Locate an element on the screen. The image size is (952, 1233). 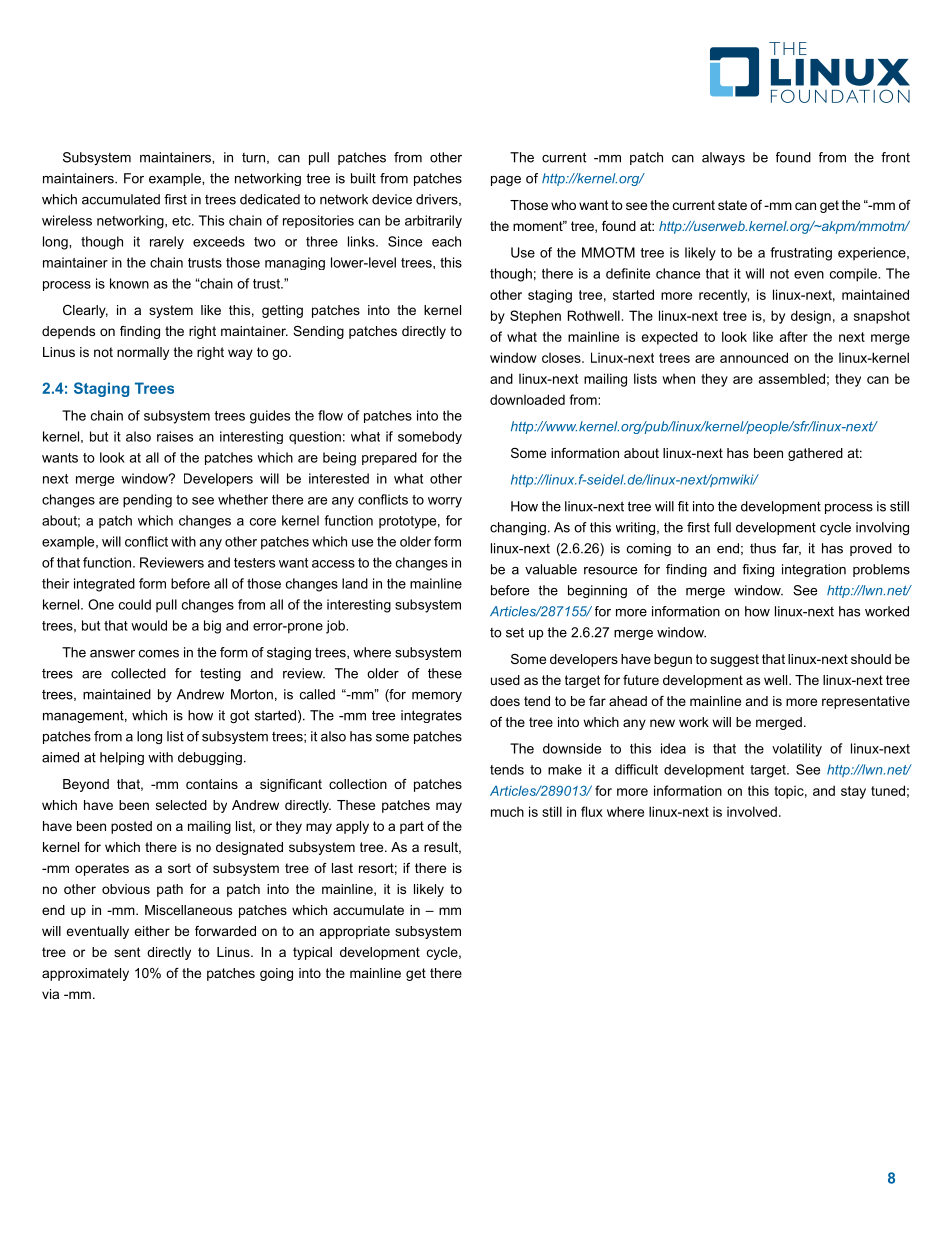
approximately is located at coordinates (85, 974).
